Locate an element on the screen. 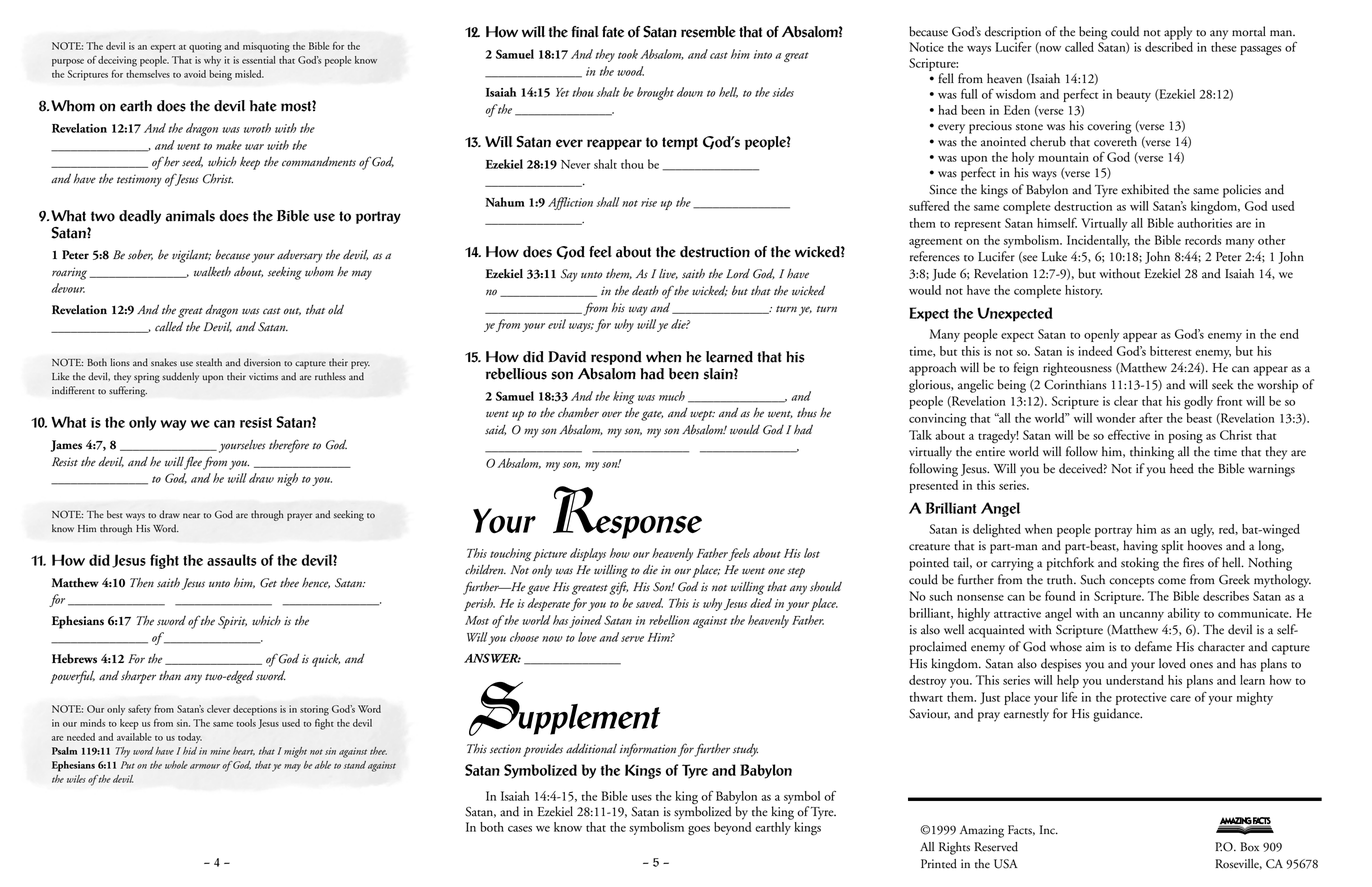  live is located at coordinates (668, 274).
